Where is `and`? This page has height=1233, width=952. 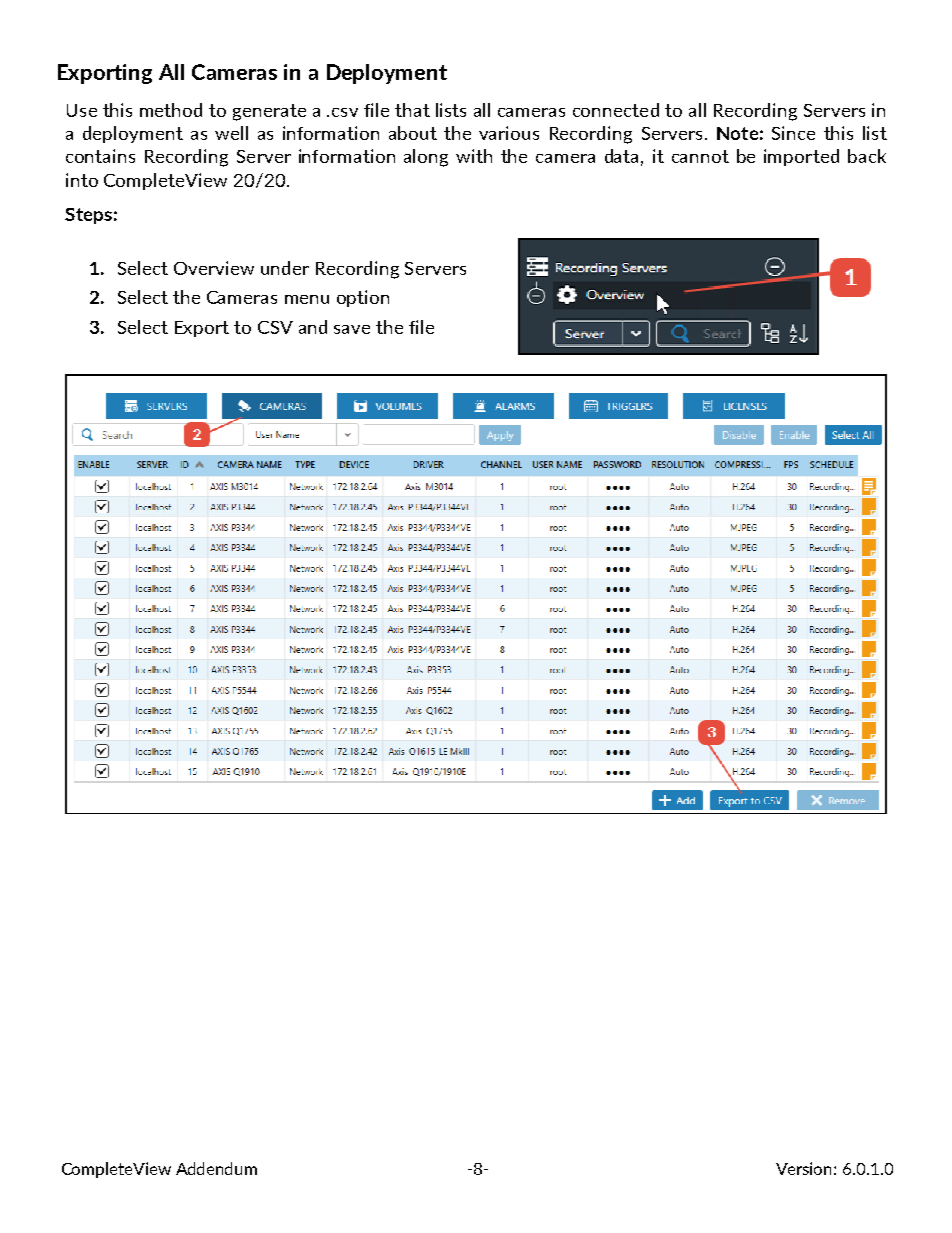
and is located at coordinates (313, 327).
